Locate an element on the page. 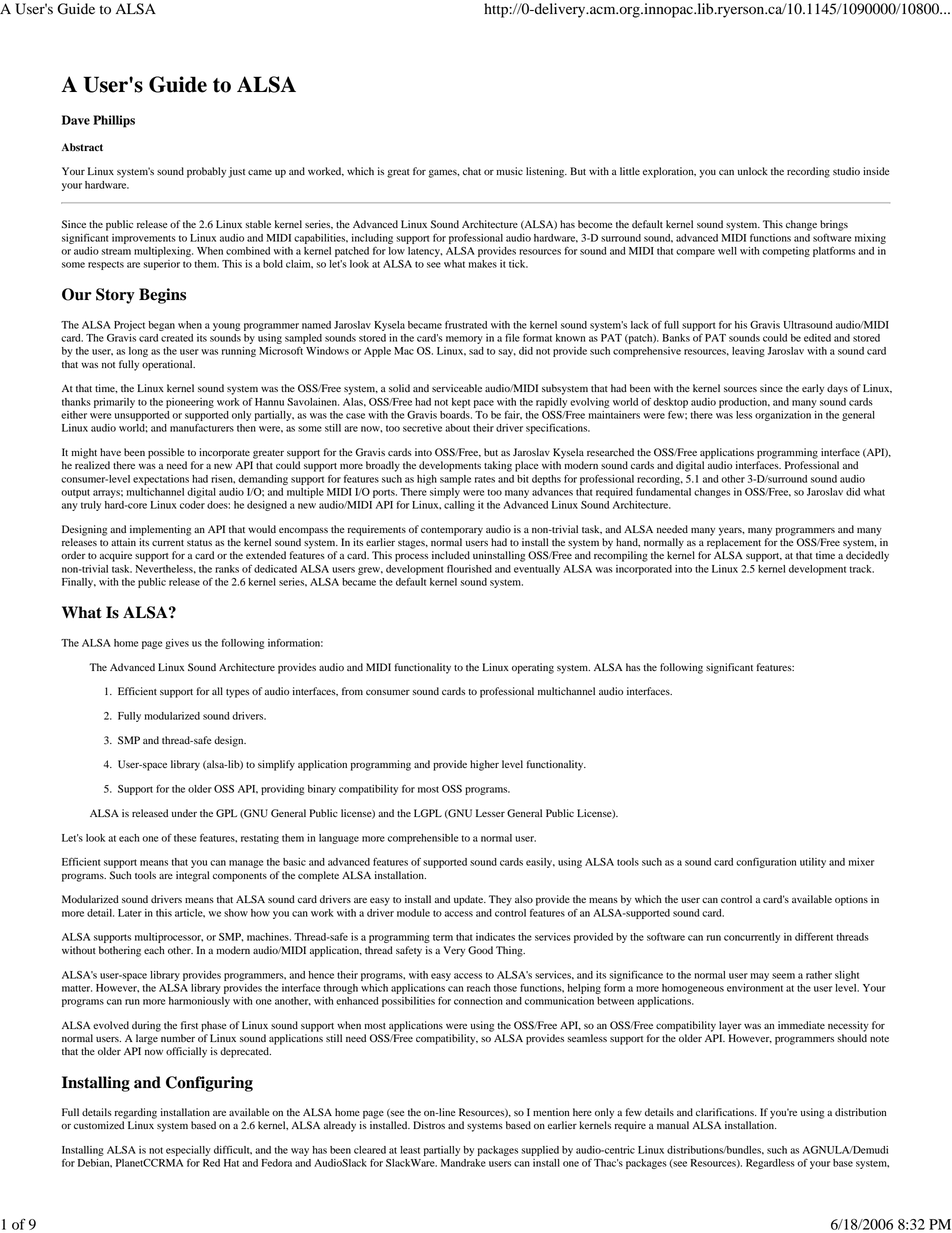 The width and height of the page is (952, 1233). especially is located at coordinates (188, 1151).
